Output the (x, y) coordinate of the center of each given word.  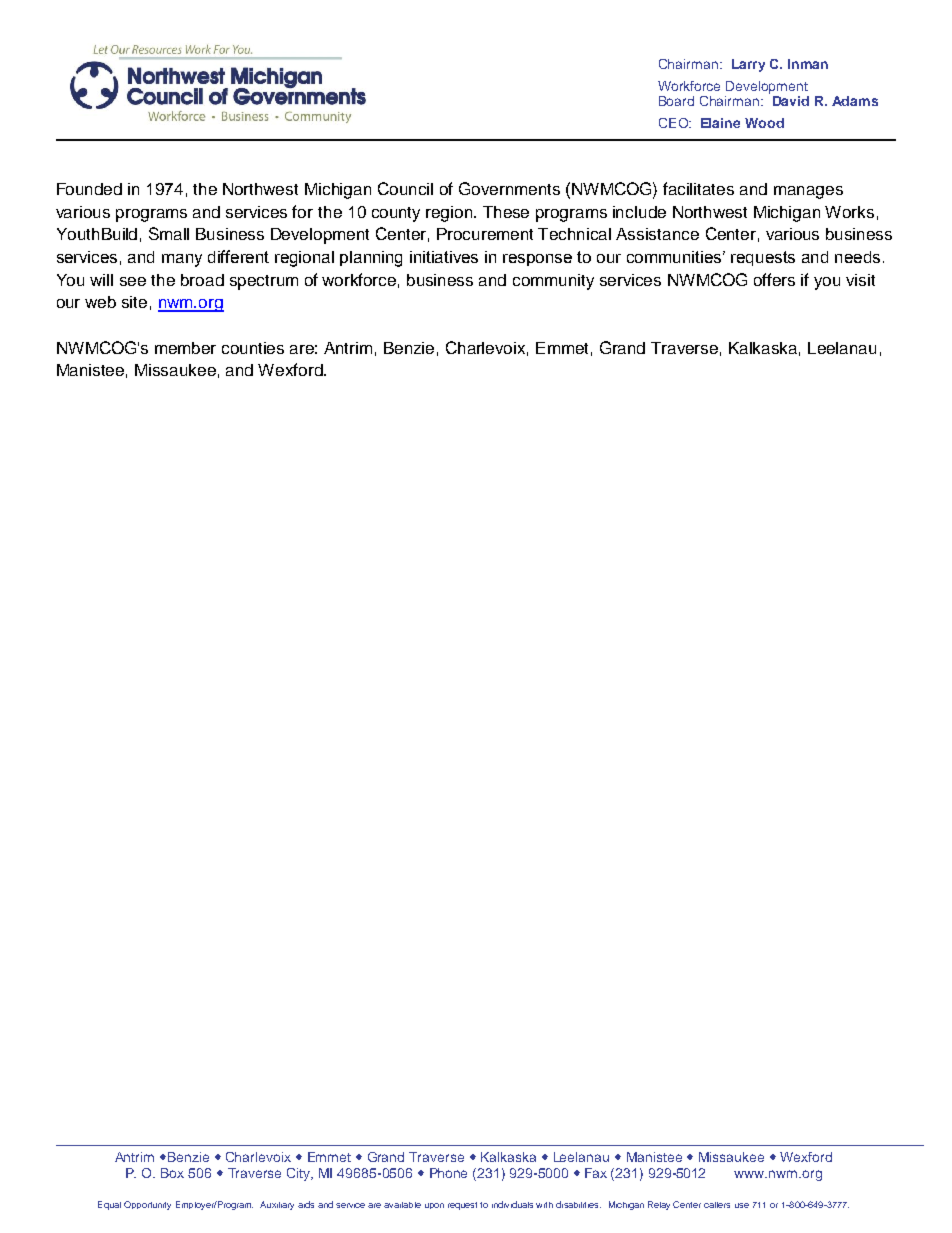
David (791, 101)
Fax (596, 1173)
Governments (509, 188)
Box (172, 1173)
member (185, 348)
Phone (448, 1173)
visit (860, 280)
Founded (89, 189)
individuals (512, 1204)
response (537, 260)
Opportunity (147, 1205)
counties (253, 348)
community (553, 282)
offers (774, 279)
